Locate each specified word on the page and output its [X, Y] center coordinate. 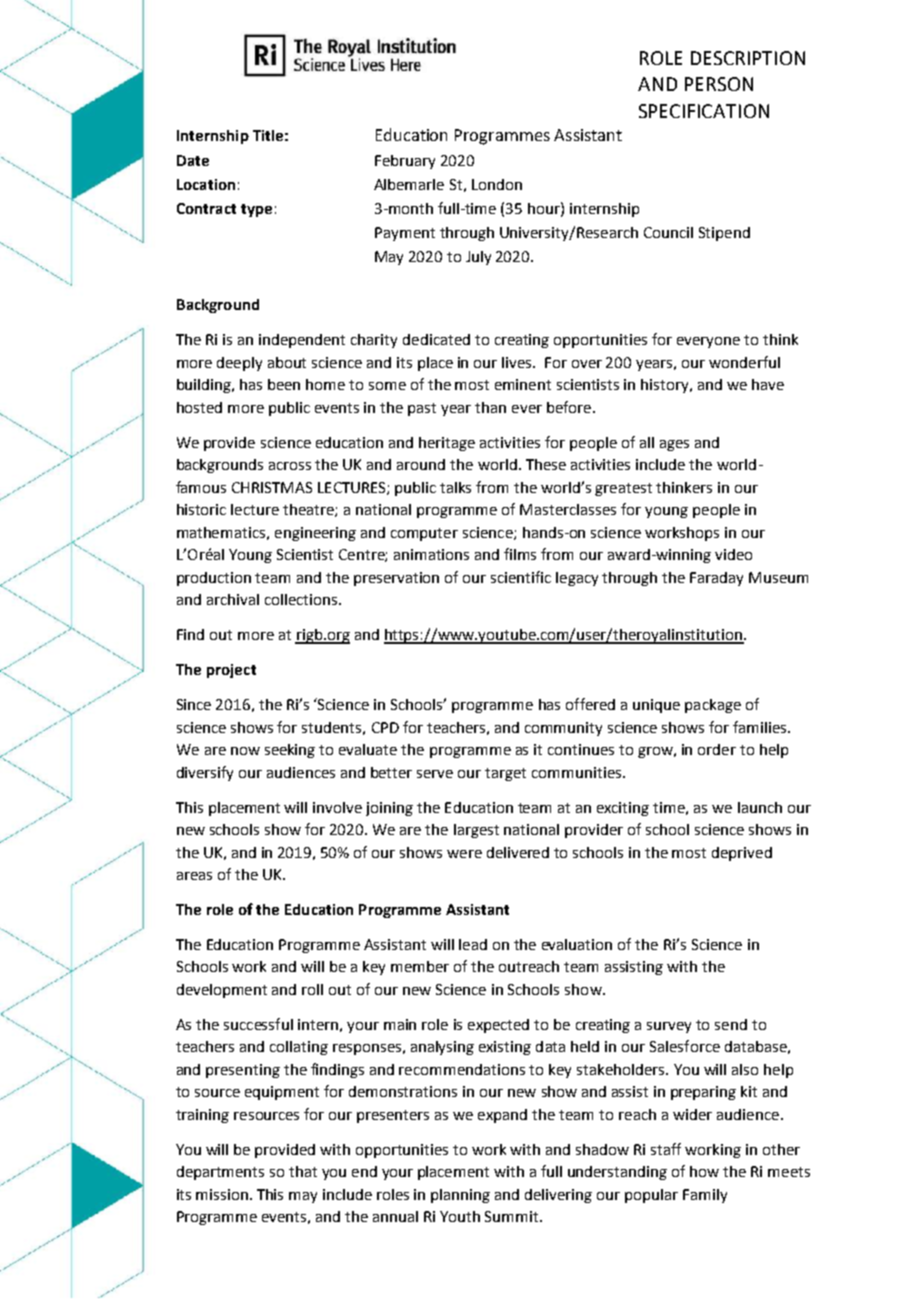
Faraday [716, 579]
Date [193, 160]
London [497, 184]
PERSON [719, 84]
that [303, 1171]
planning [460, 1196]
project [231, 671]
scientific [521, 577]
